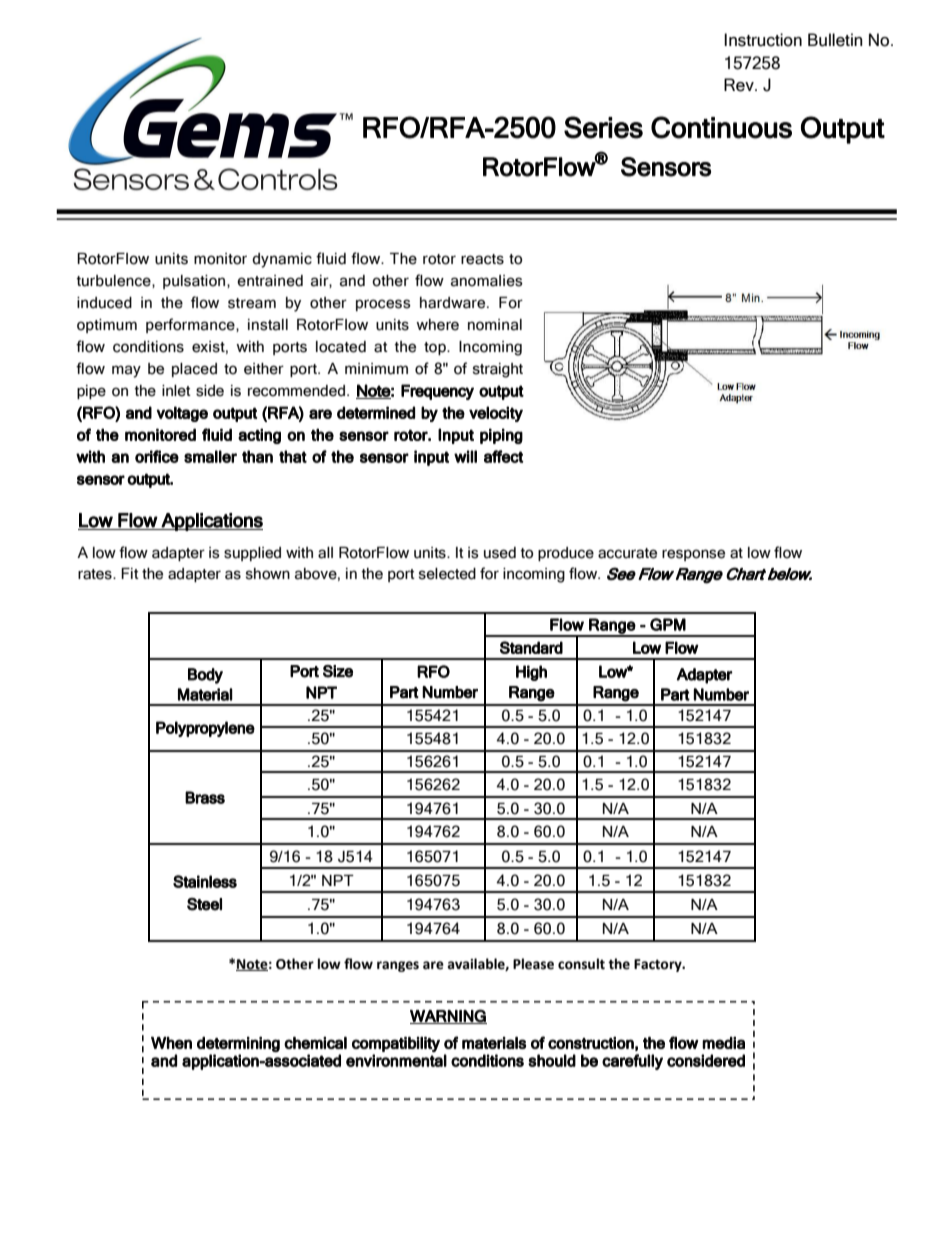  I want to click on response, so click(693, 555).
